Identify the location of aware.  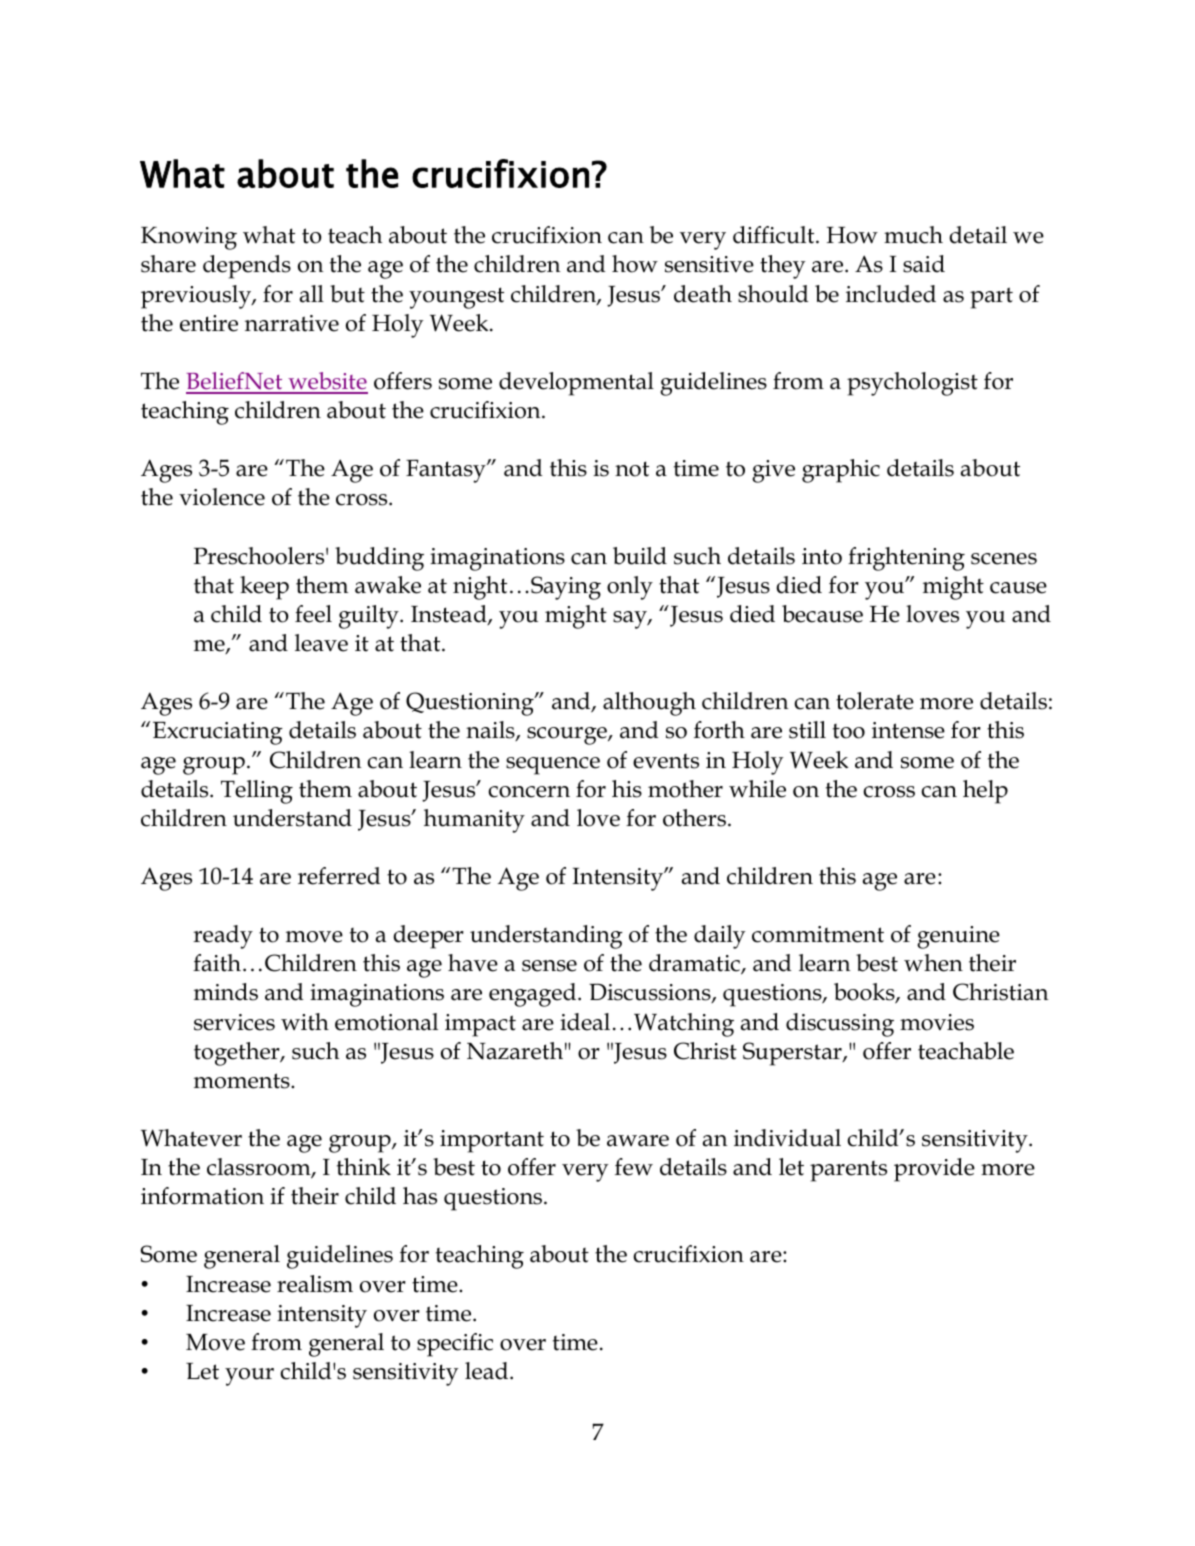
(638, 1141).
